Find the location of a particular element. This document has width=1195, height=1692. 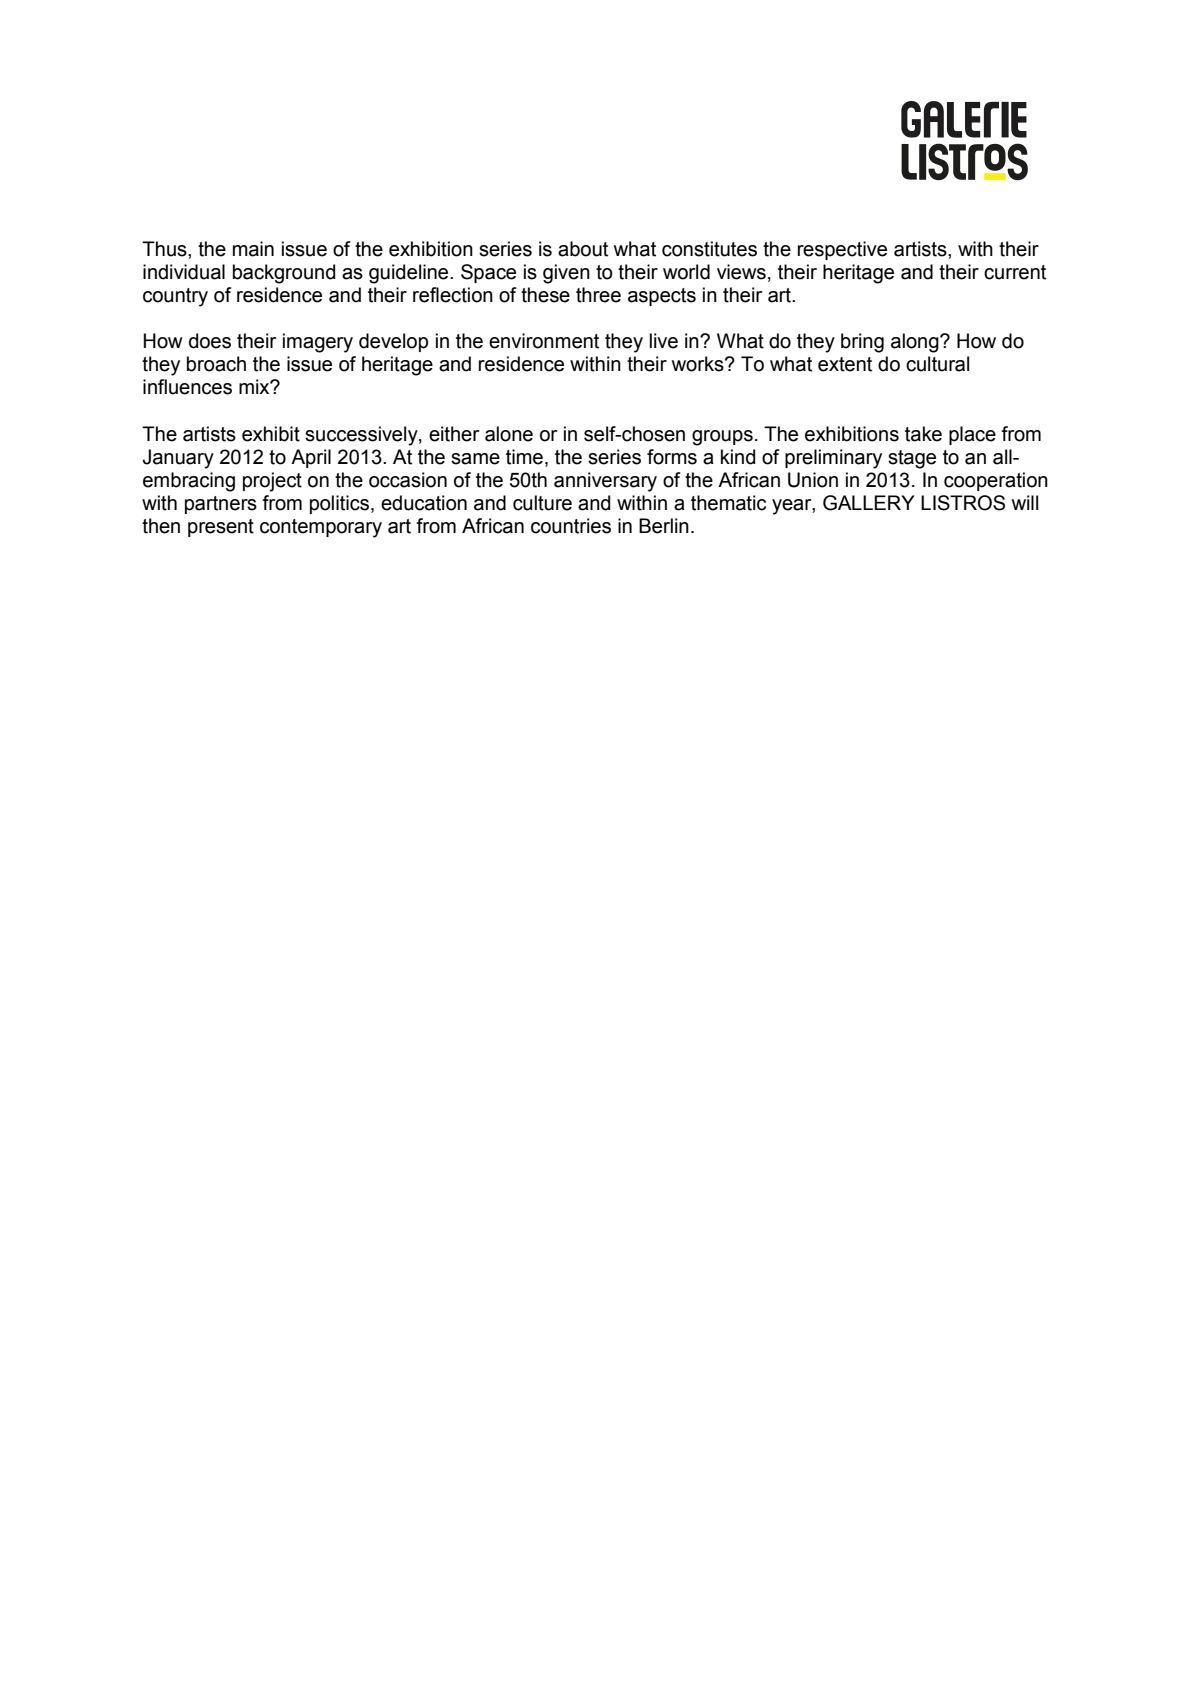

main is located at coordinates (253, 249).
